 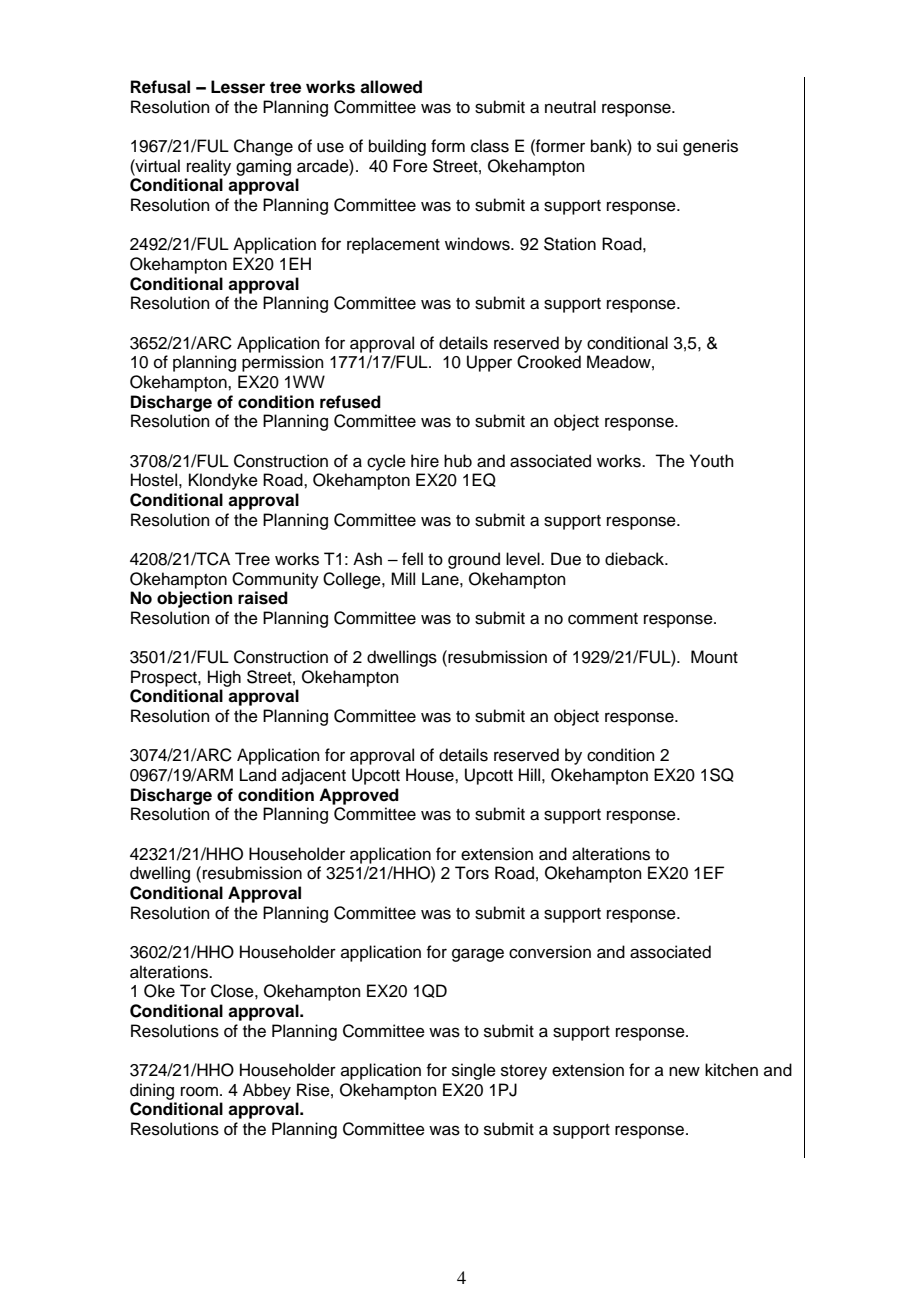 I want to click on Mill, so click(x=403, y=578).
